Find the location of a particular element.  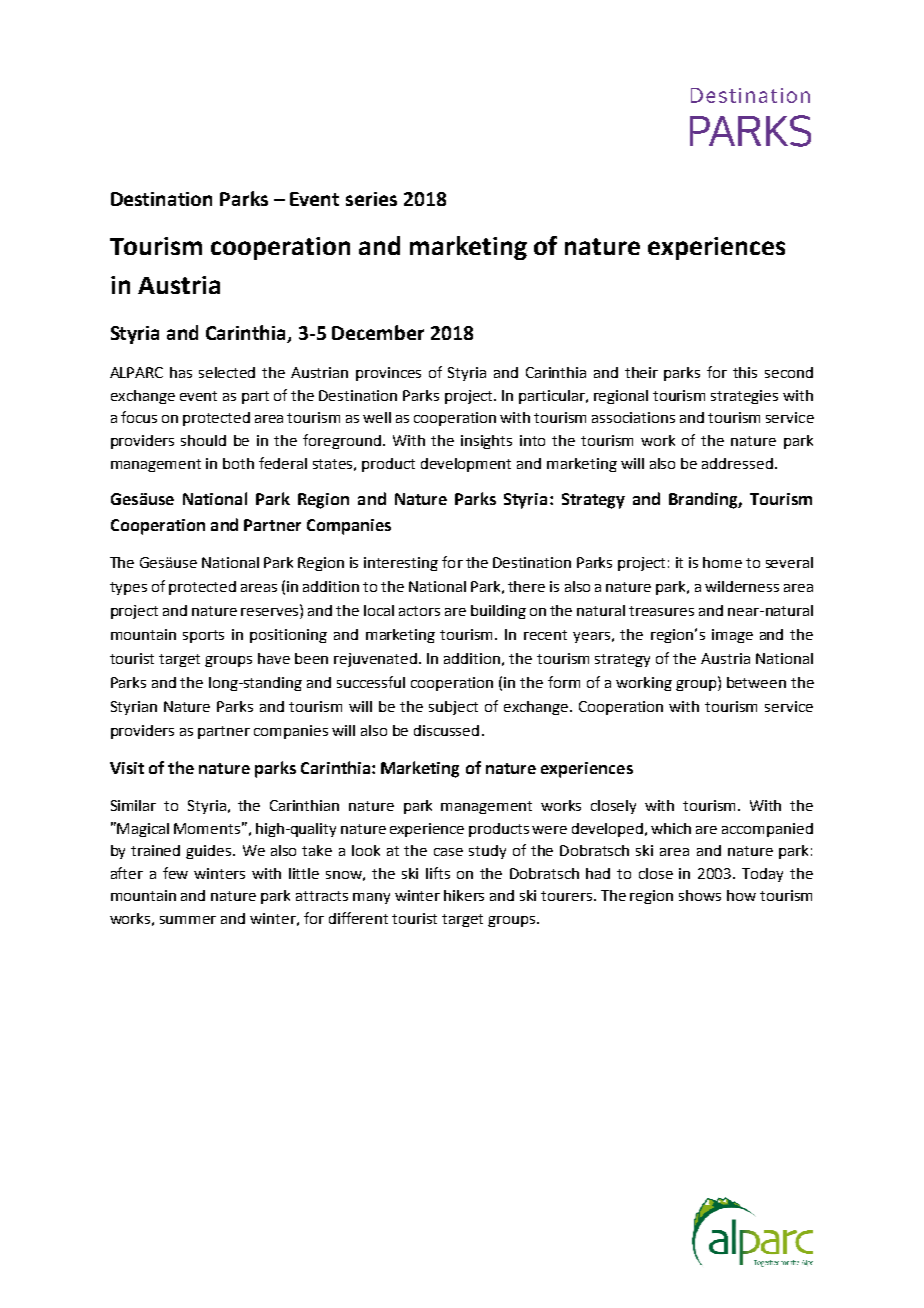

hikers is located at coordinates (464, 895).
